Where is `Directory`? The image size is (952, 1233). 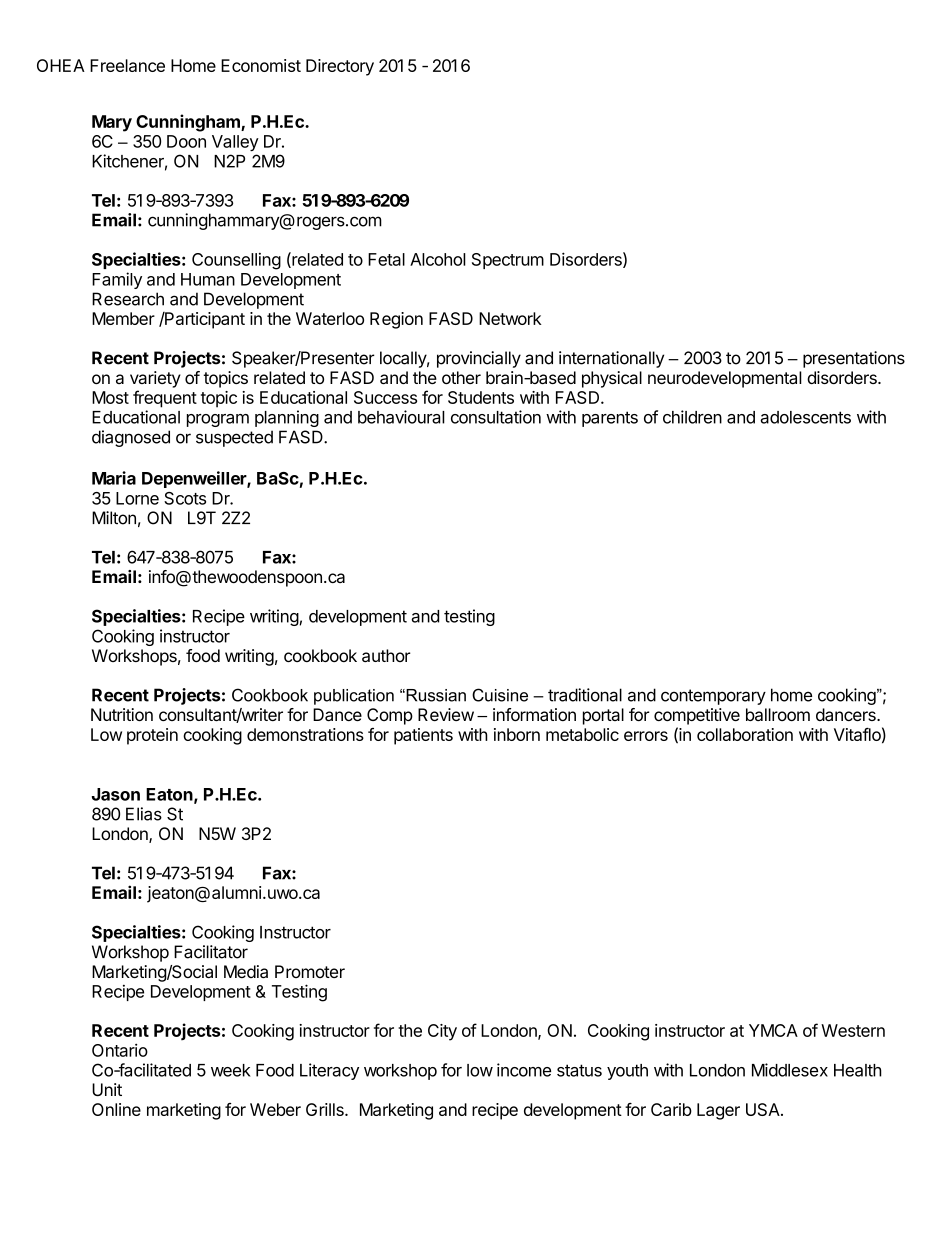
Directory is located at coordinates (340, 67).
